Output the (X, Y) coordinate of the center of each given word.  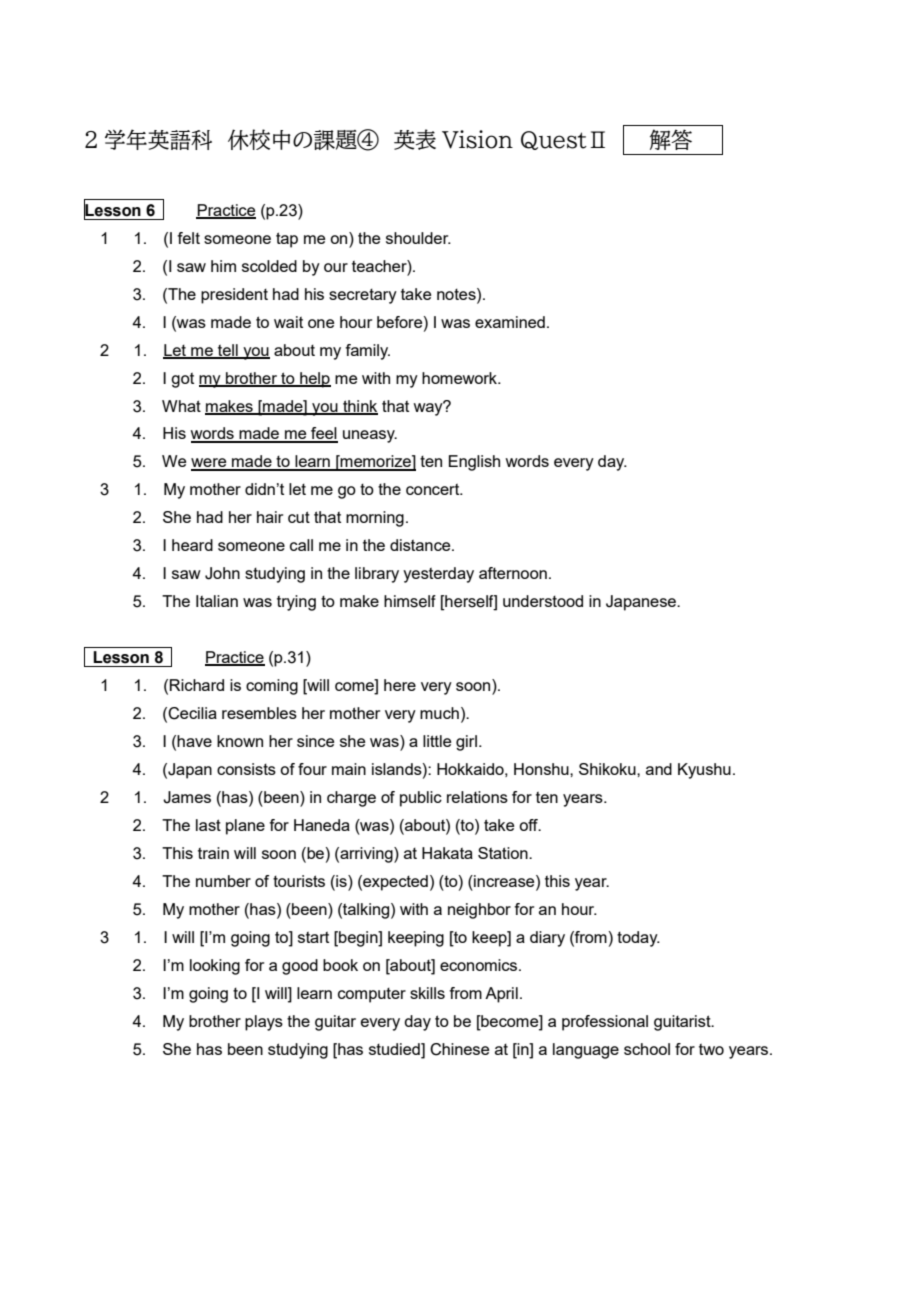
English (474, 463)
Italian (217, 601)
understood (543, 601)
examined (510, 322)
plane (245, 827)
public (421, 799)
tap (287, 240)
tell (228, 351)
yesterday (438, 575)
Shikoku (608, 769)
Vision (477, 139)
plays (264, 1023)
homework (460, 378)
